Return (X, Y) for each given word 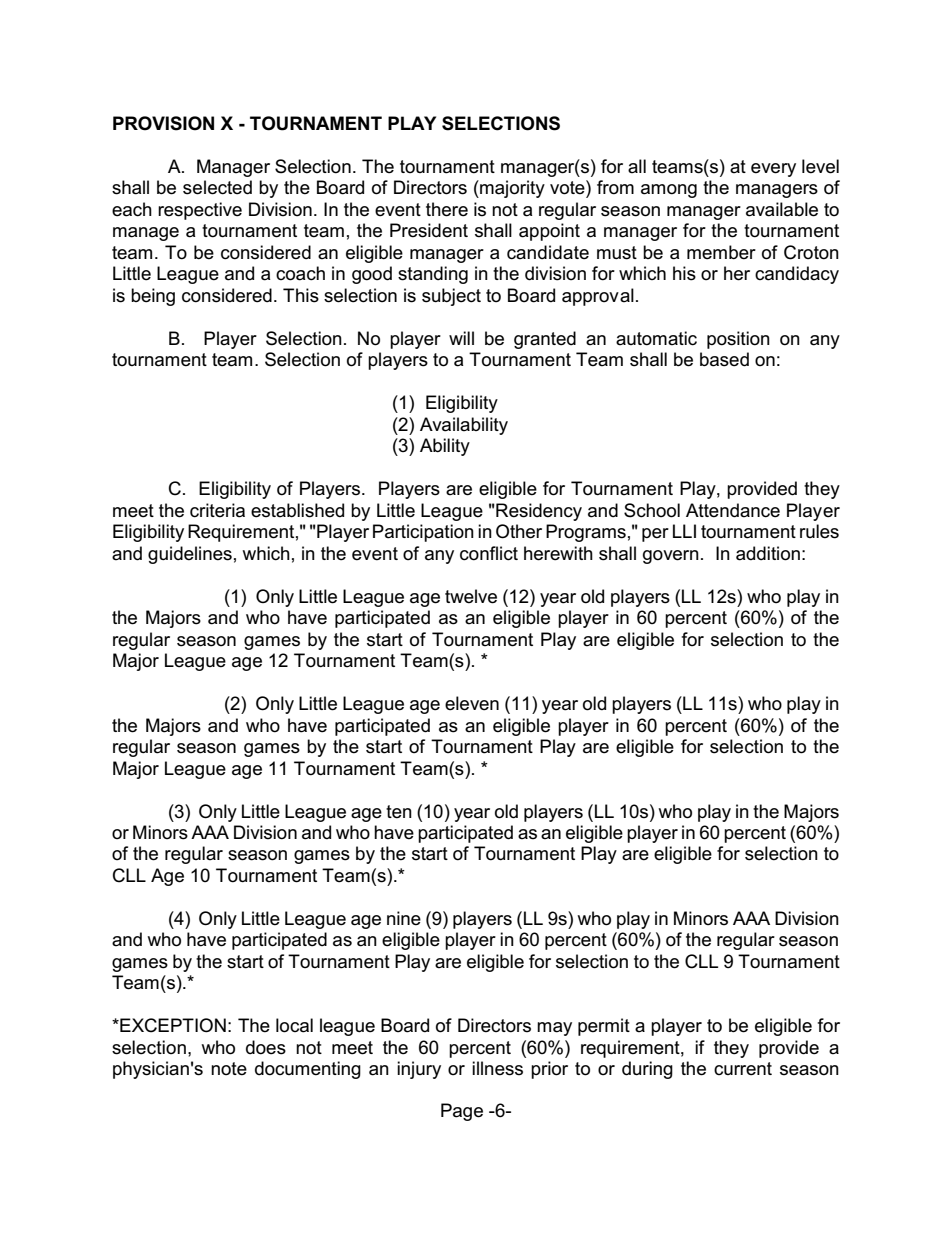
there (447, 209)
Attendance (733, 510)
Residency (538, 512)
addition (768, 553)
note (229, 1069)
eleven (472, 703)
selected (217, 187)
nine (404, 918)
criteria (217, 510)
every (773, 170)
